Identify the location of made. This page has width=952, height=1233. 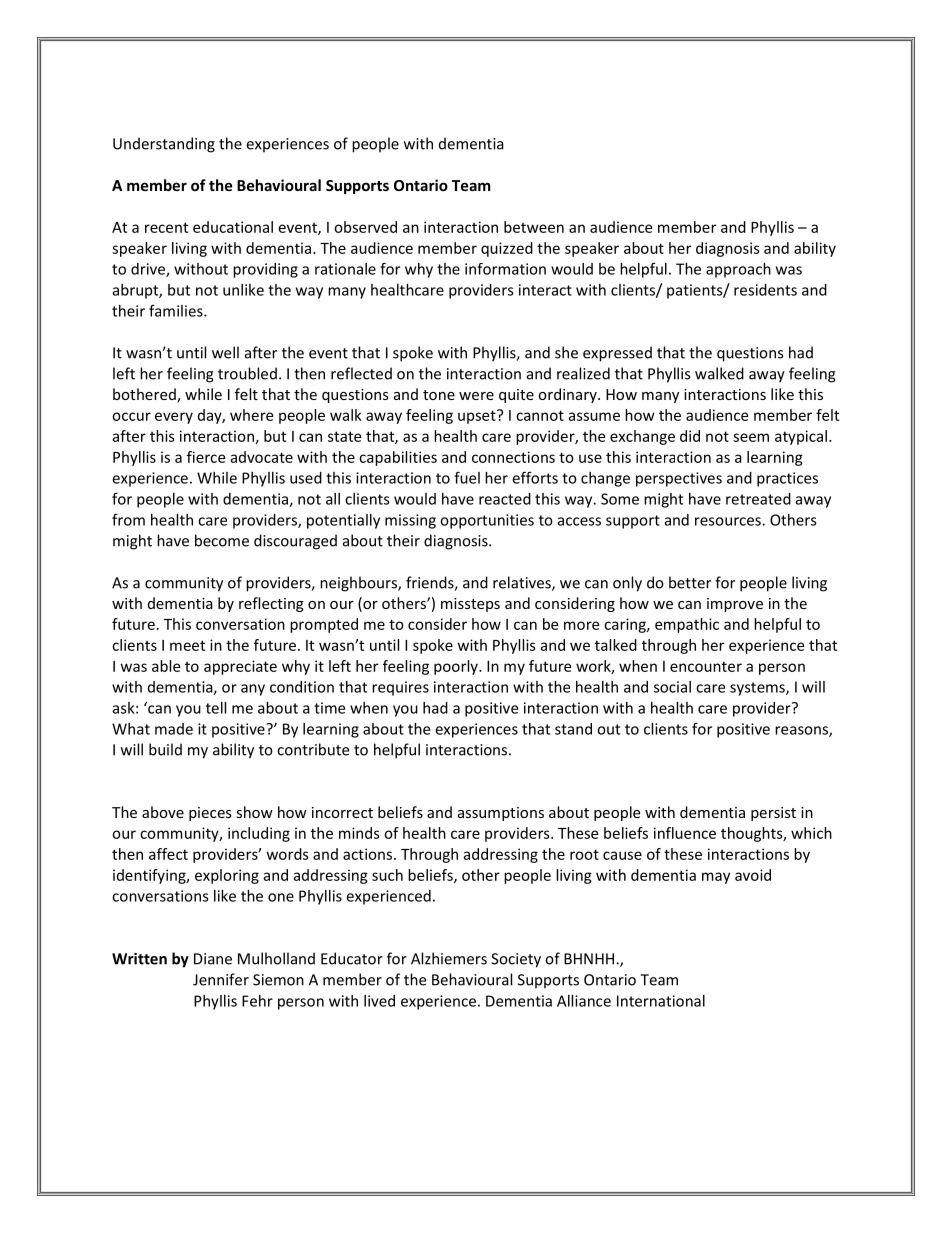
(174, 729).
